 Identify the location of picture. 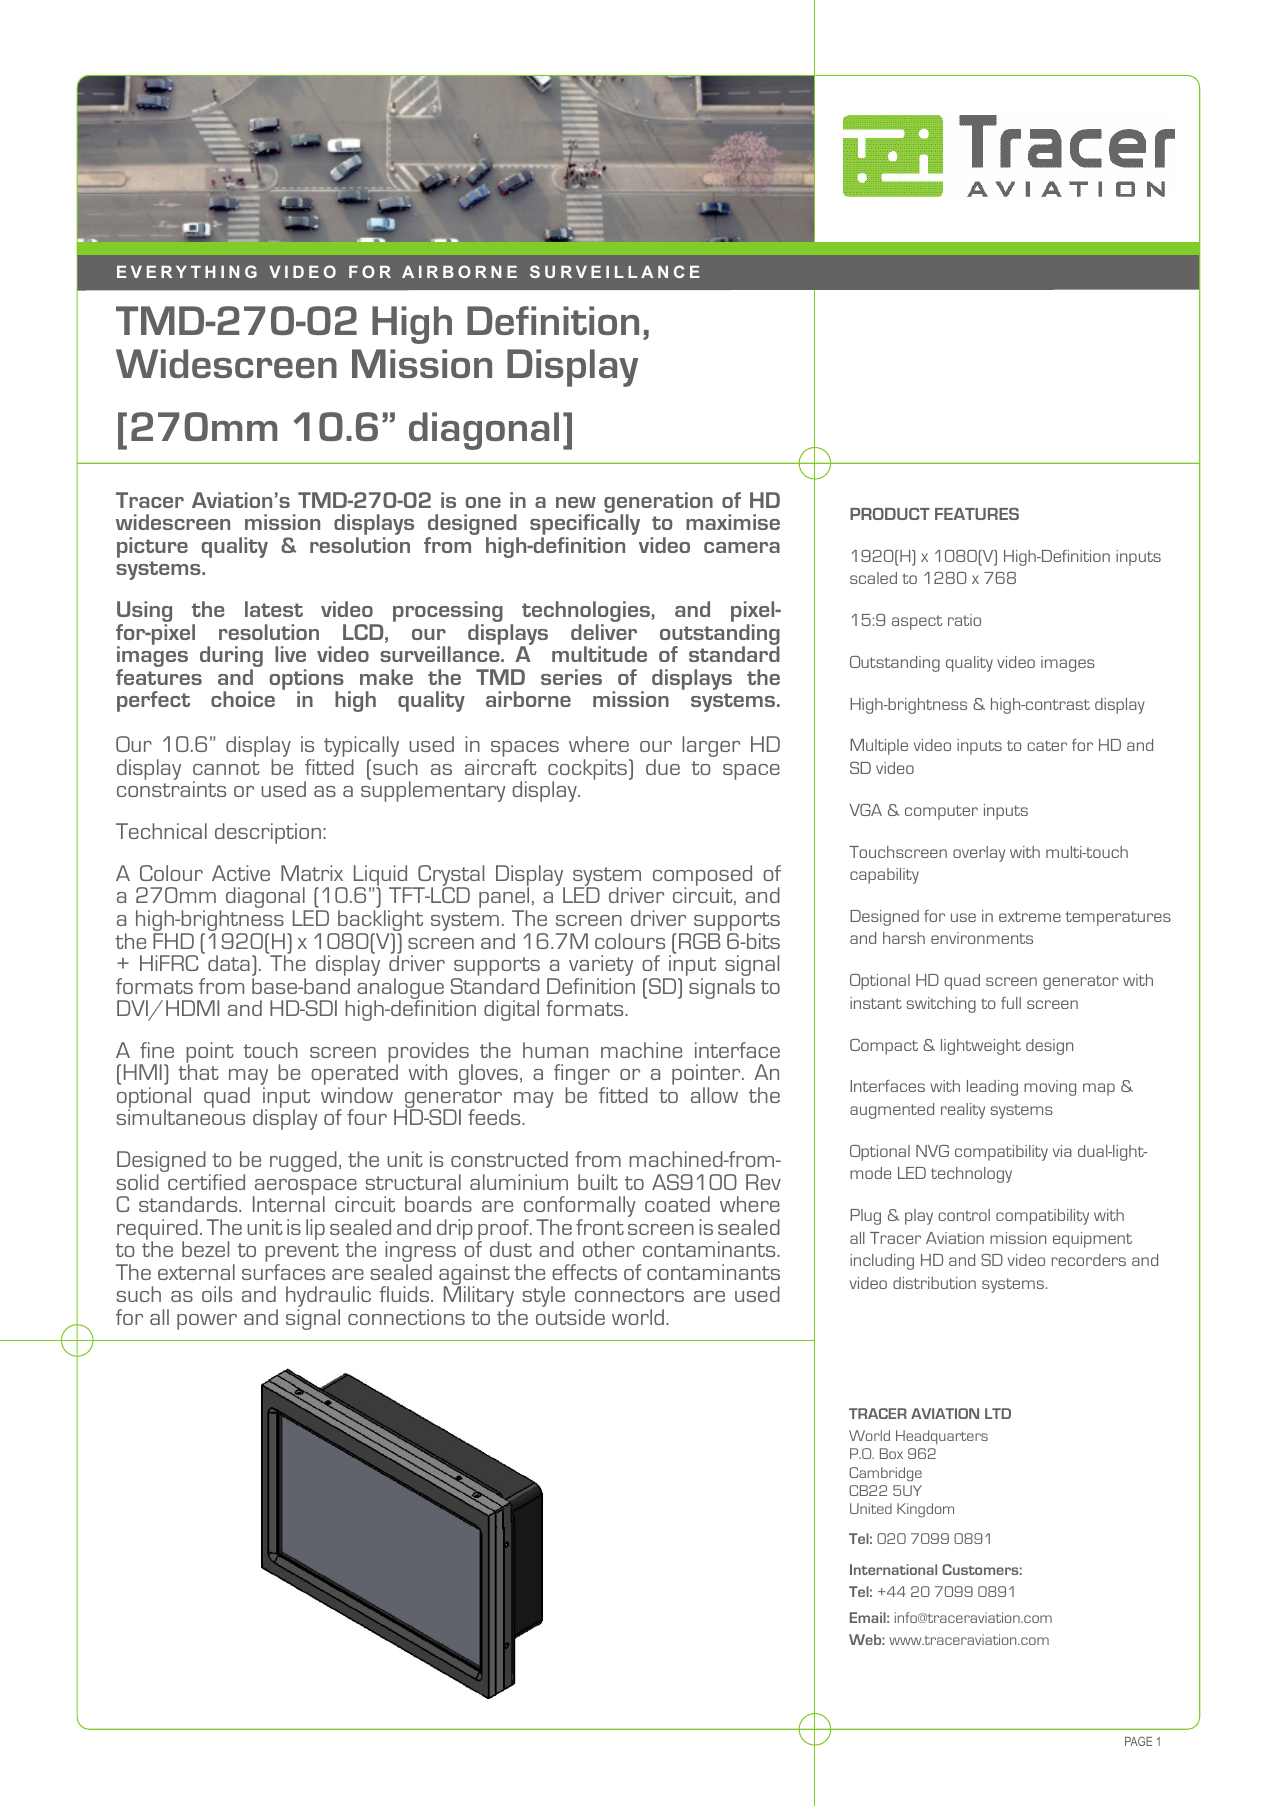
(152, 547).
